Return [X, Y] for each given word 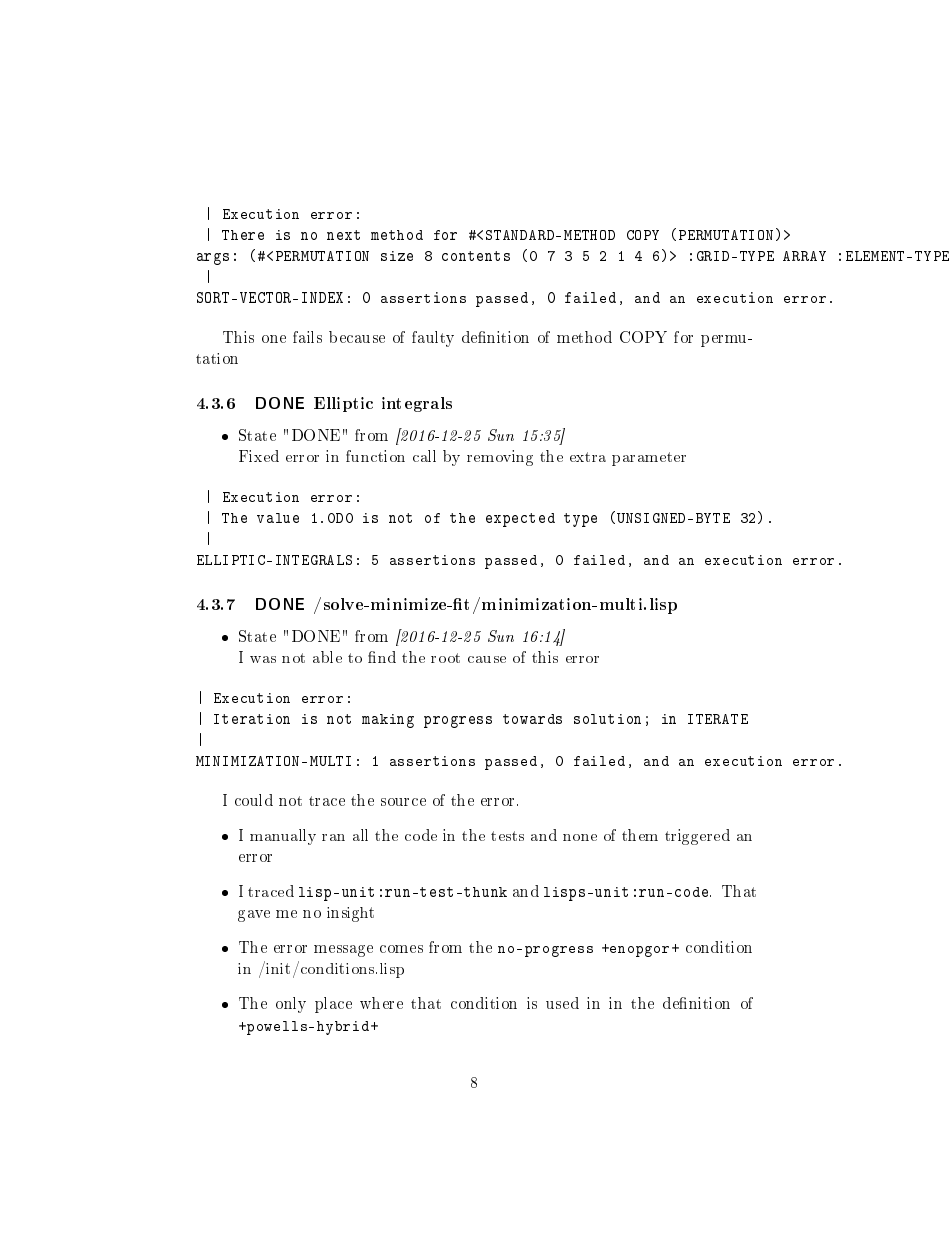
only [291, 1005]
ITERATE [718, 719]
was [263, 659]
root [445, 658]
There [243, 235]
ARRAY [804, 256]
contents [476, 256]
